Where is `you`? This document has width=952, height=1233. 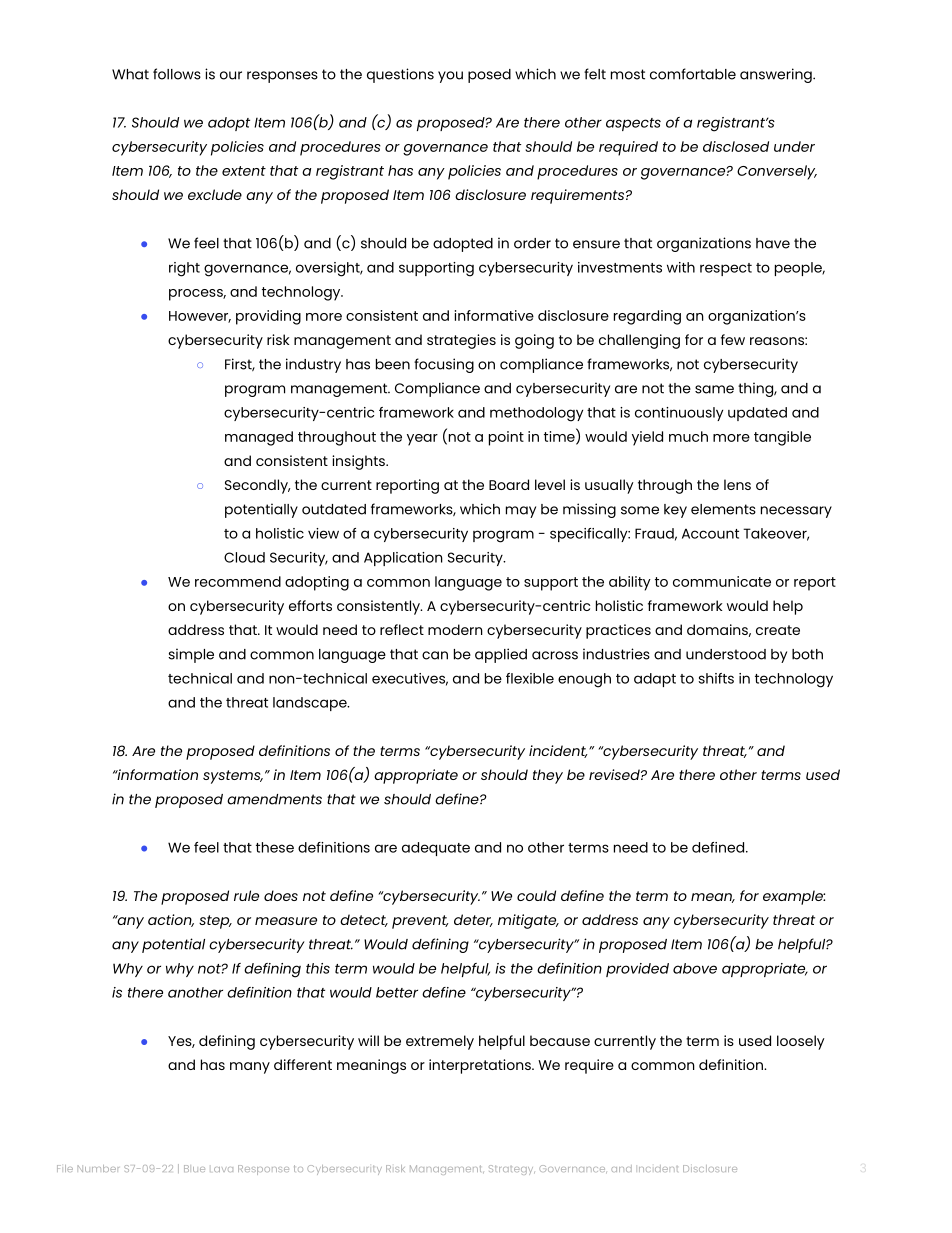 you is located at coordinates (450, 77).
